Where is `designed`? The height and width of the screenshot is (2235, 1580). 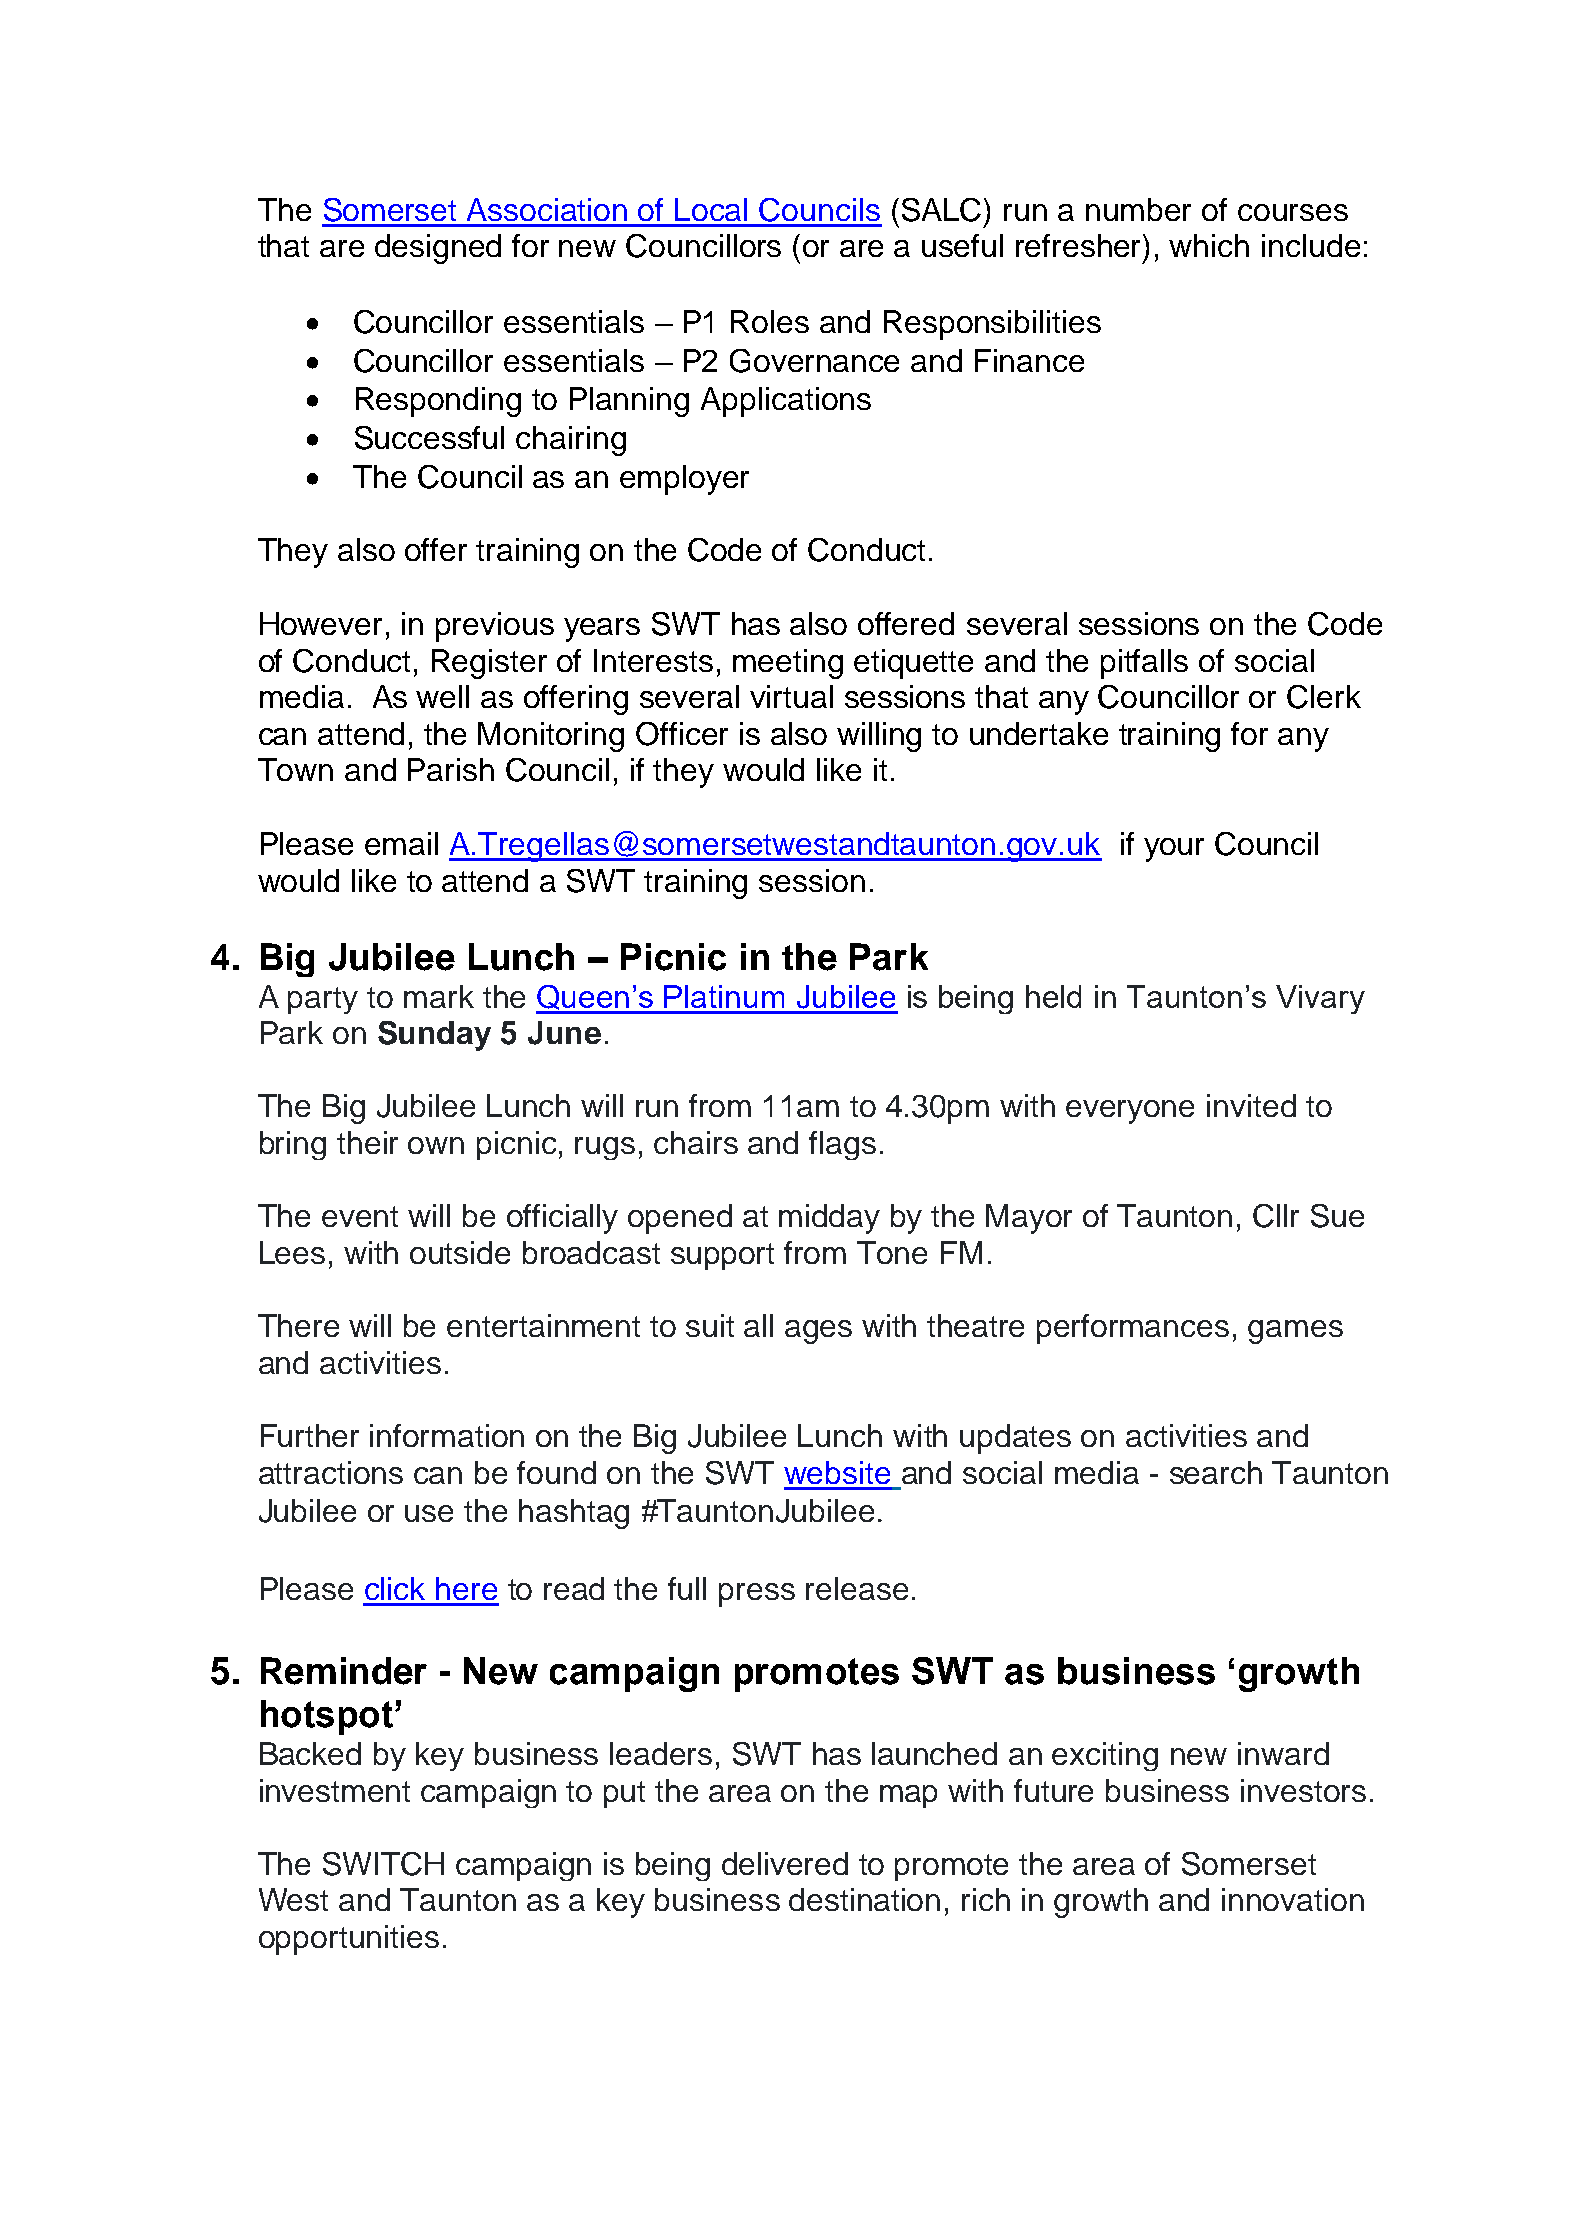 designed is located at coordinates (438, 249).
